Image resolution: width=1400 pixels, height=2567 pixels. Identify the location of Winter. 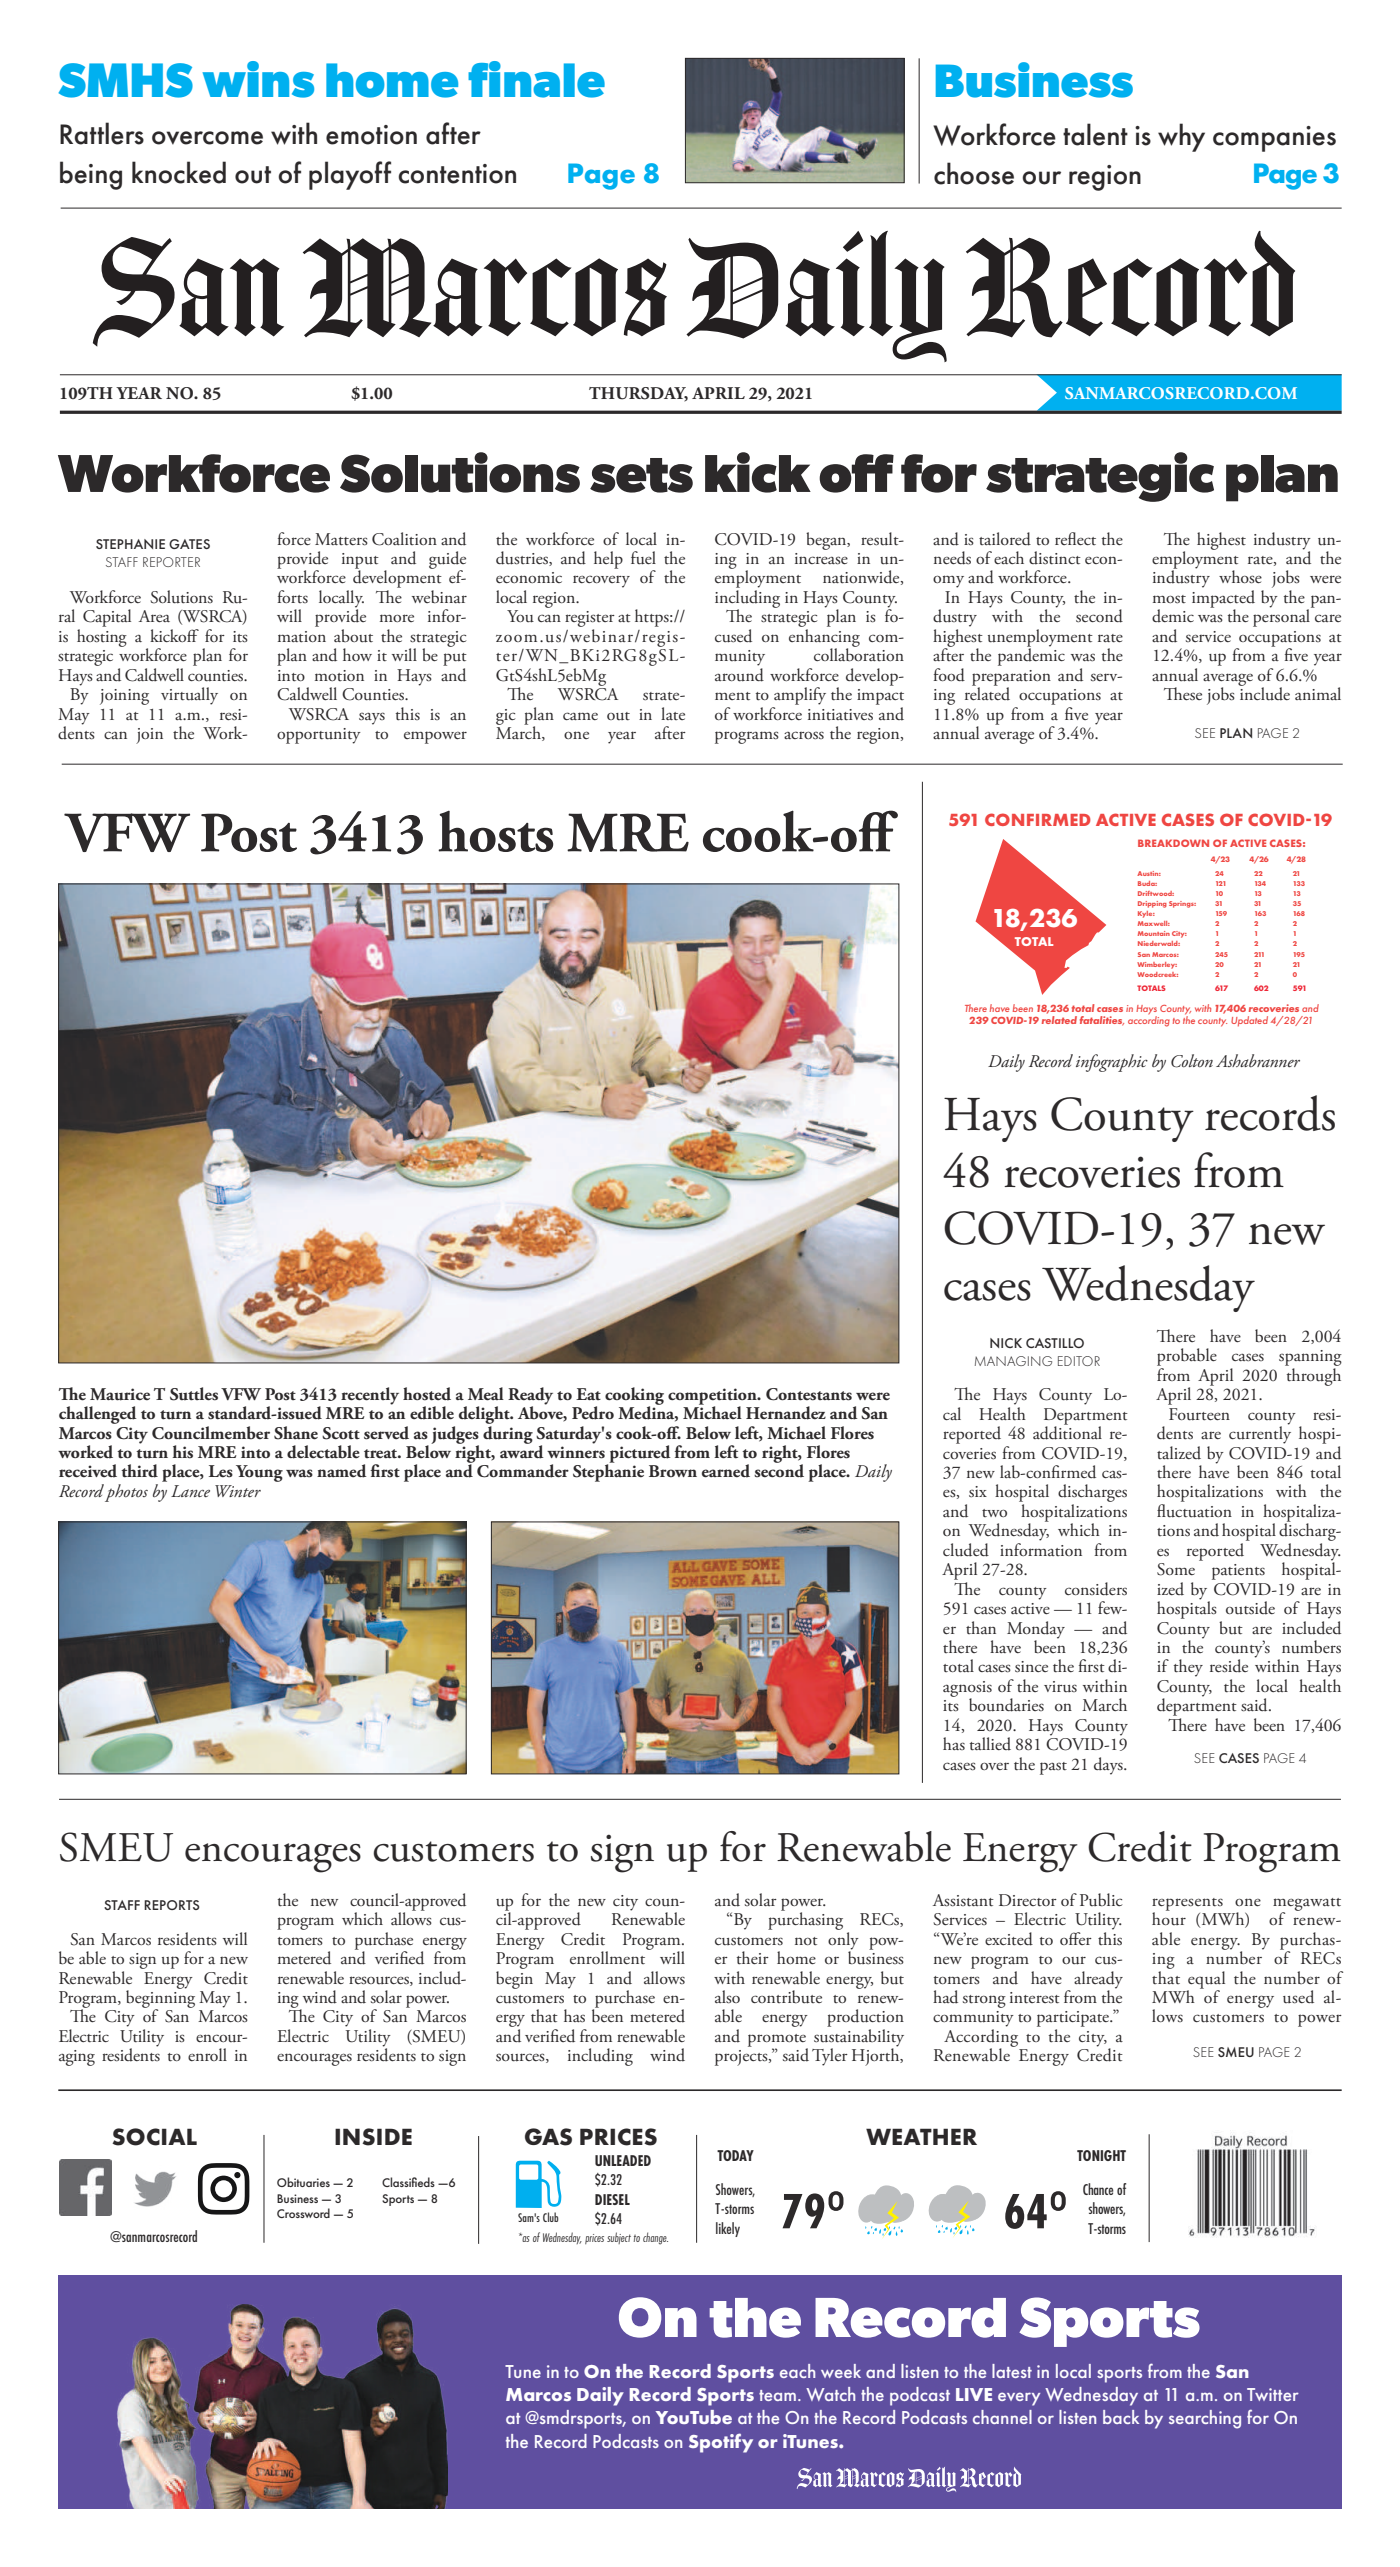
(238, 1491).
